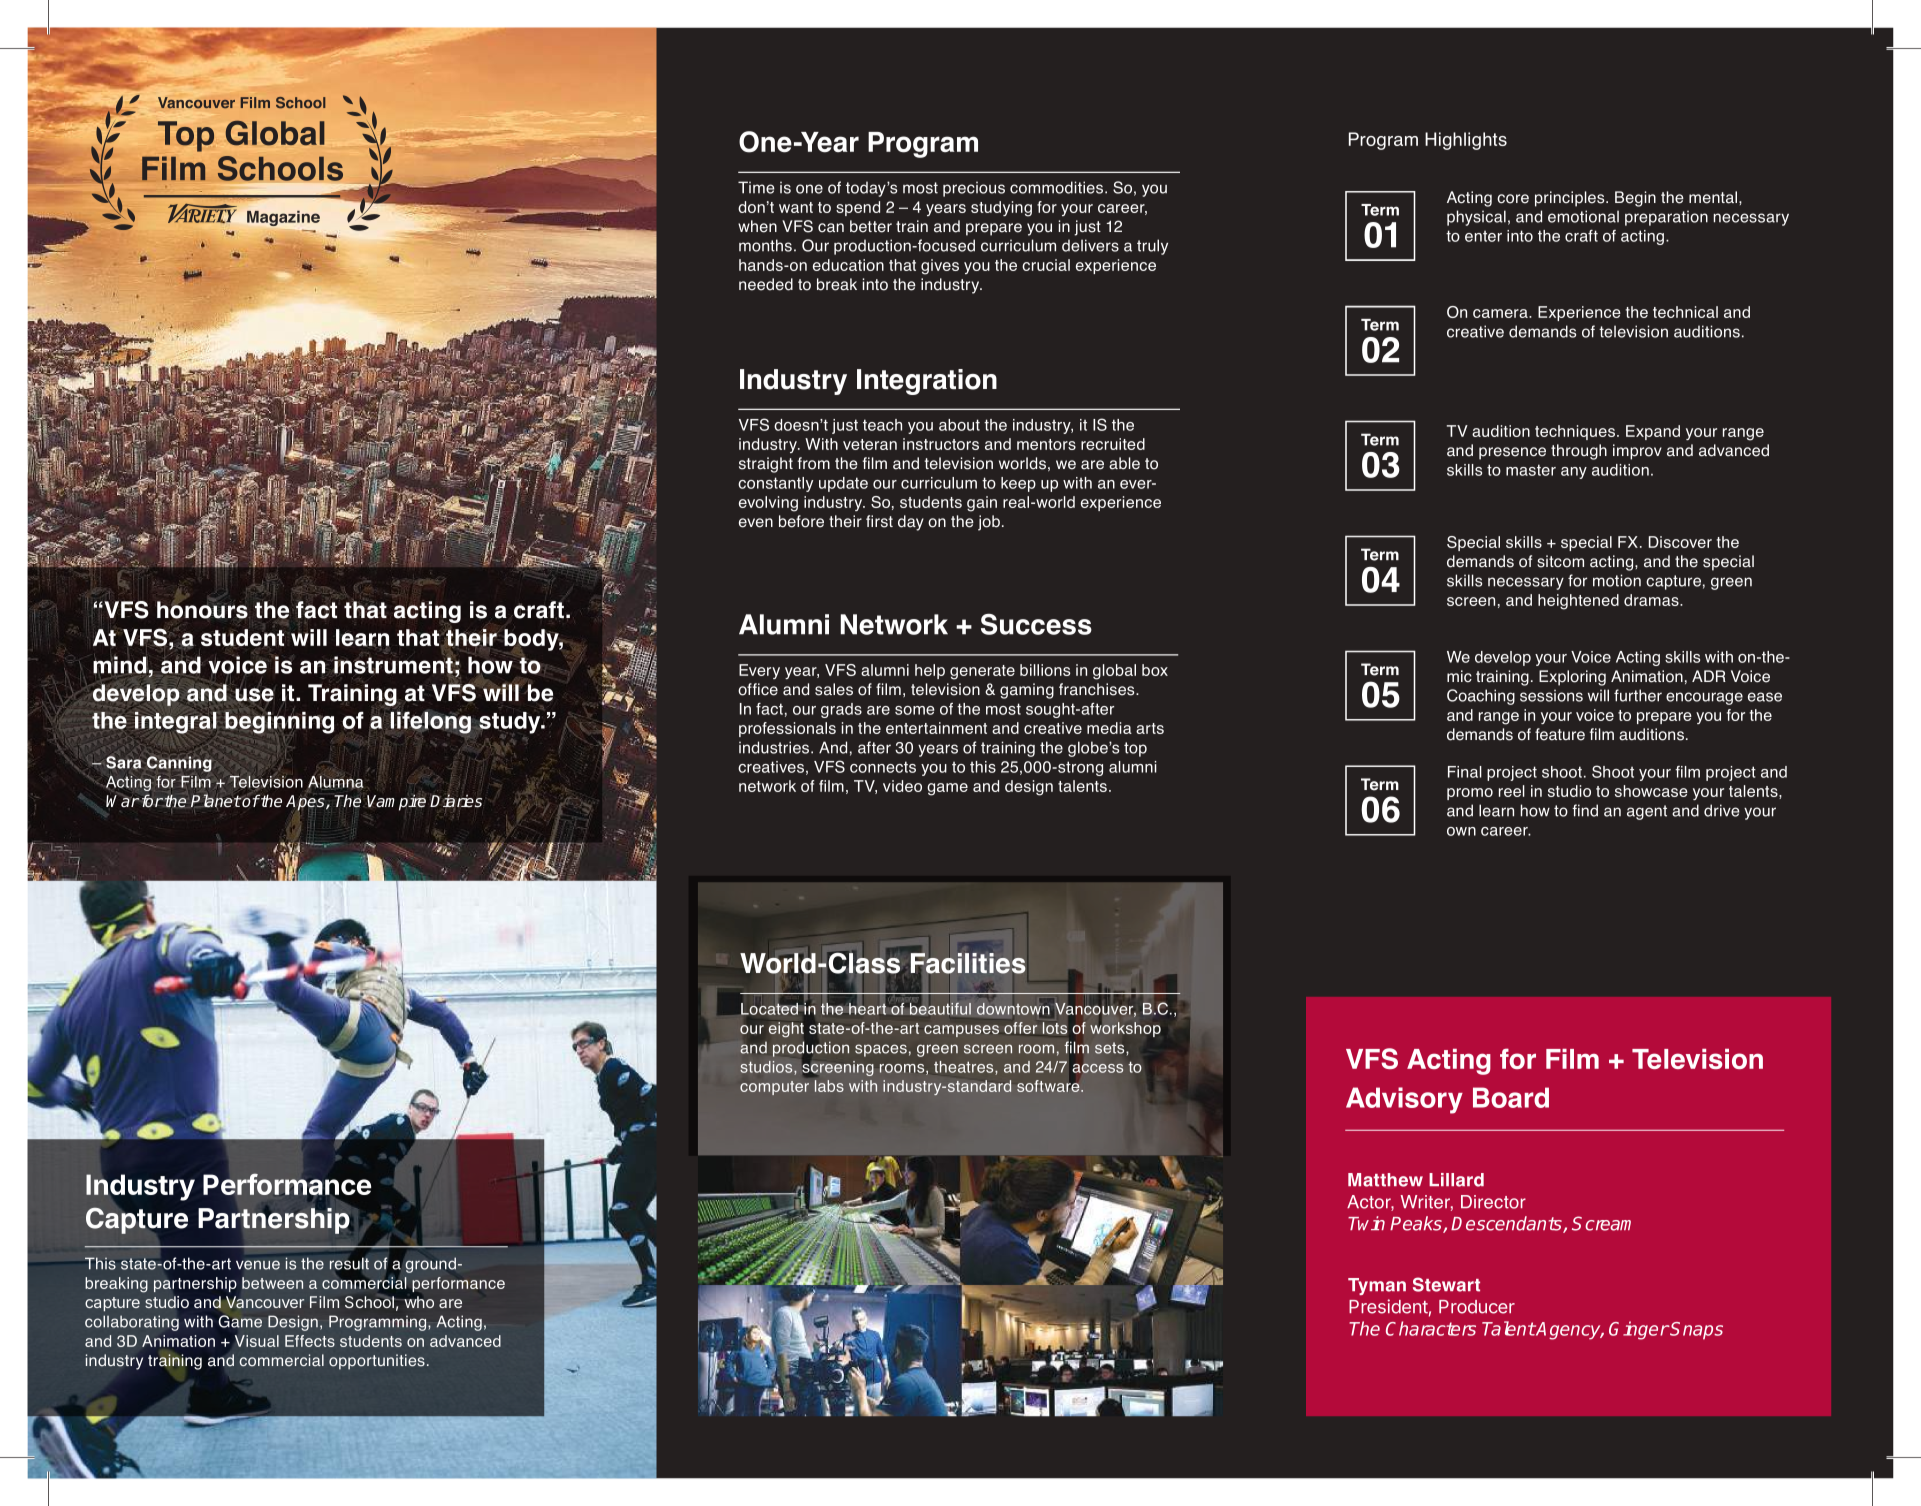  I want to click on sitcom, so click(1560, 561).
